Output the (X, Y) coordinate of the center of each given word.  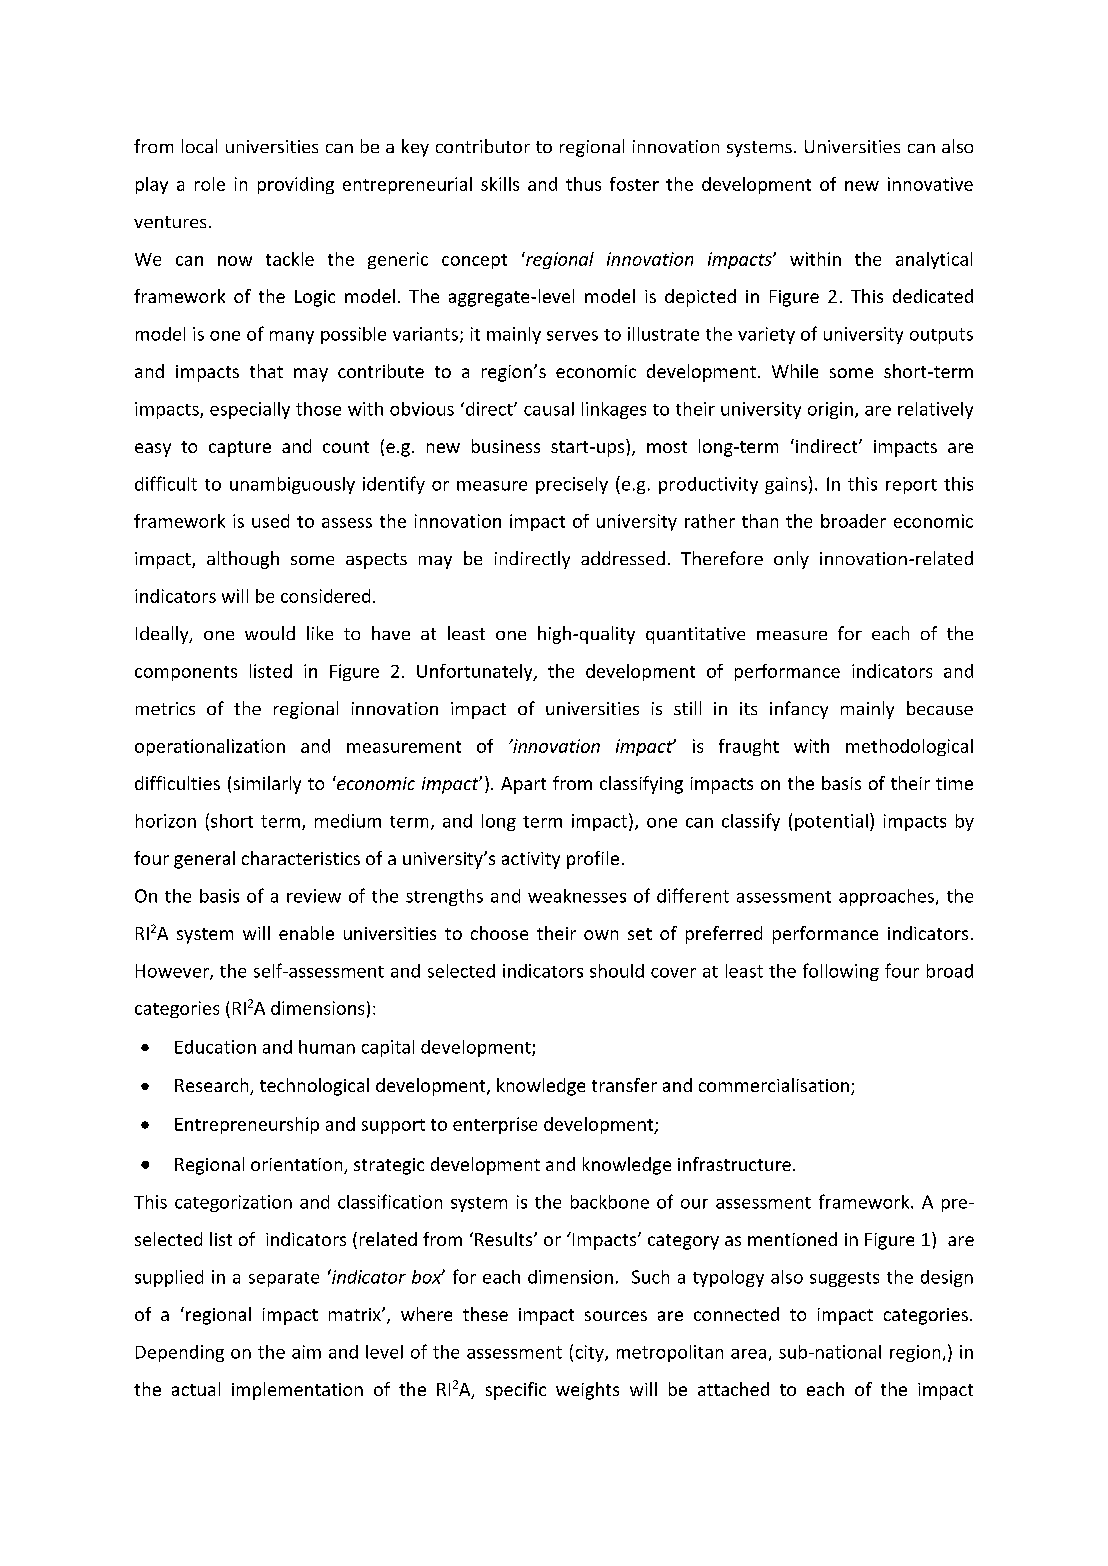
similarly (267, 785)
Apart (523, 785)
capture (240, 449)
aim (306, 1352)
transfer (624, 1085)
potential (831, 822)
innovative (930, 184)
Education (215, 1047)
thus (583, 184)
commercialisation (775, 1086)
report (911, 486)
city (591, 1353)
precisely (572, 485)
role (210, 184)
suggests (844, 1279)
